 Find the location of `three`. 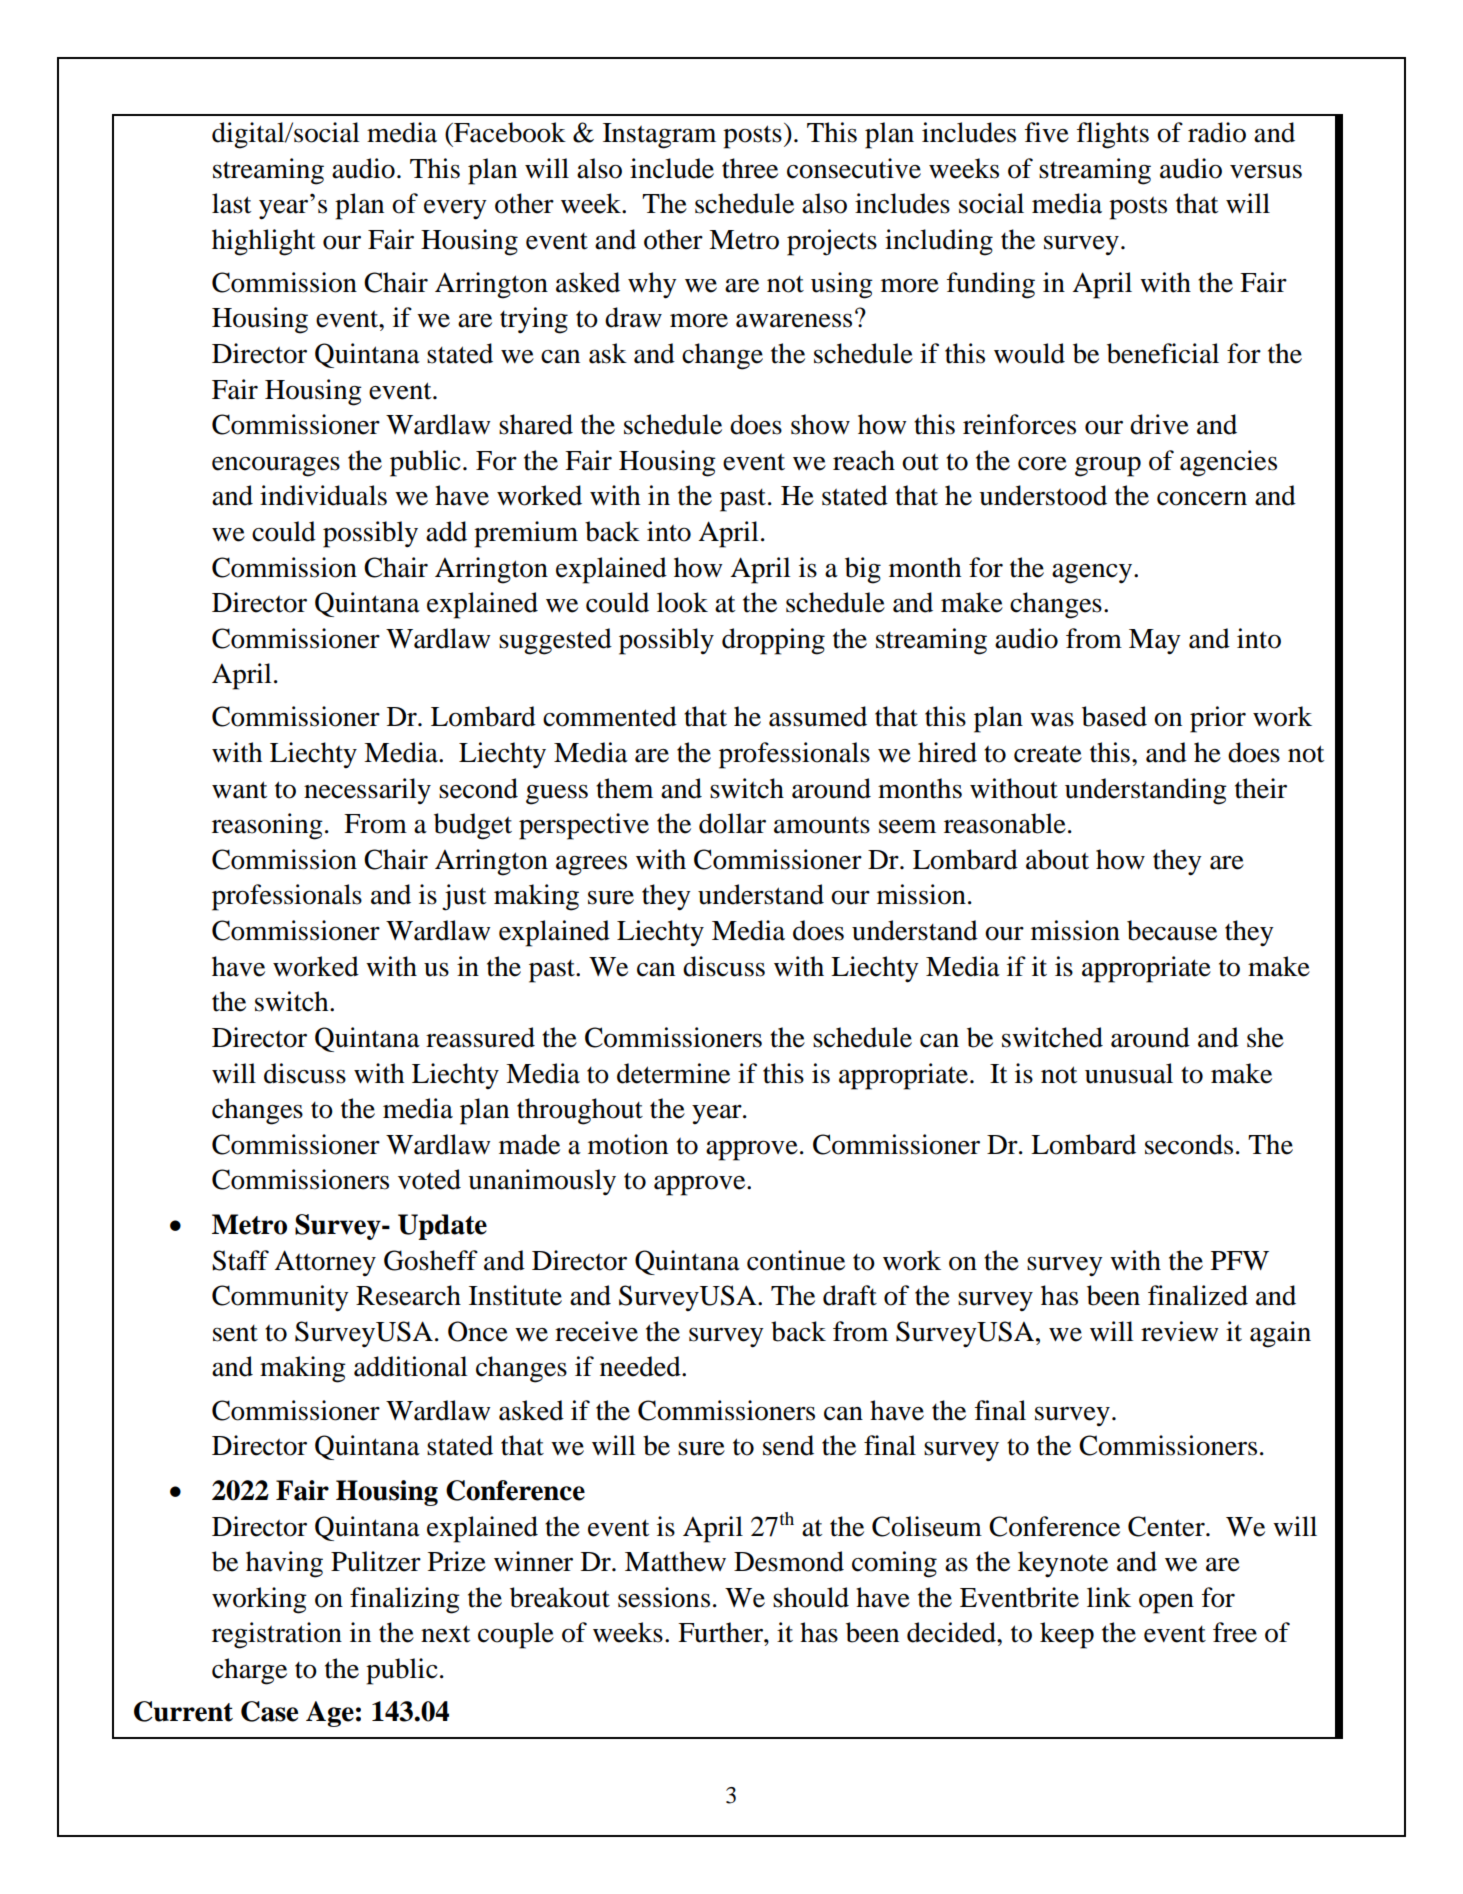

three is located at coordinates (750, 168).
